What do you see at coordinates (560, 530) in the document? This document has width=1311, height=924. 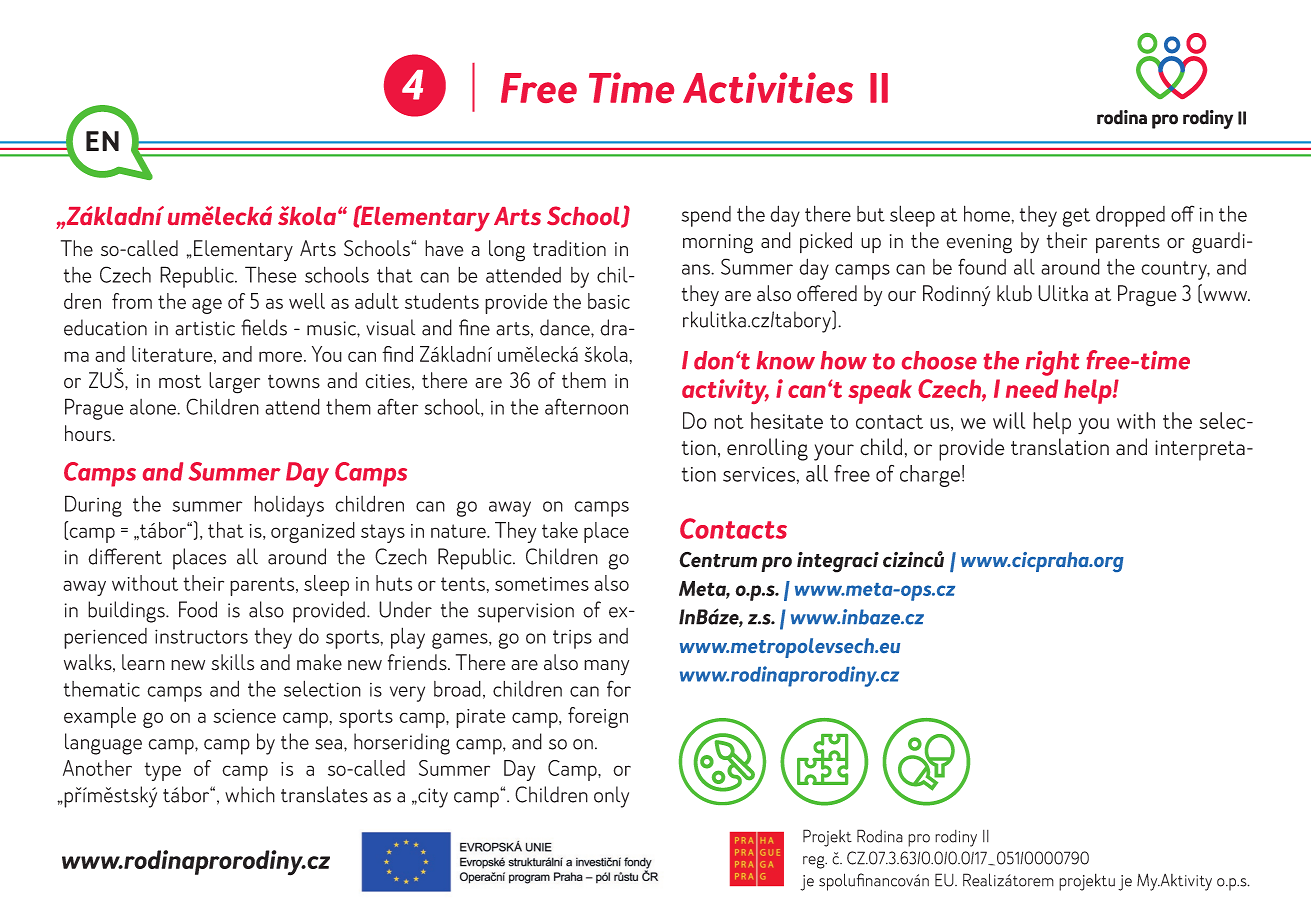 I see `take` at bounding box center [560, 530].
